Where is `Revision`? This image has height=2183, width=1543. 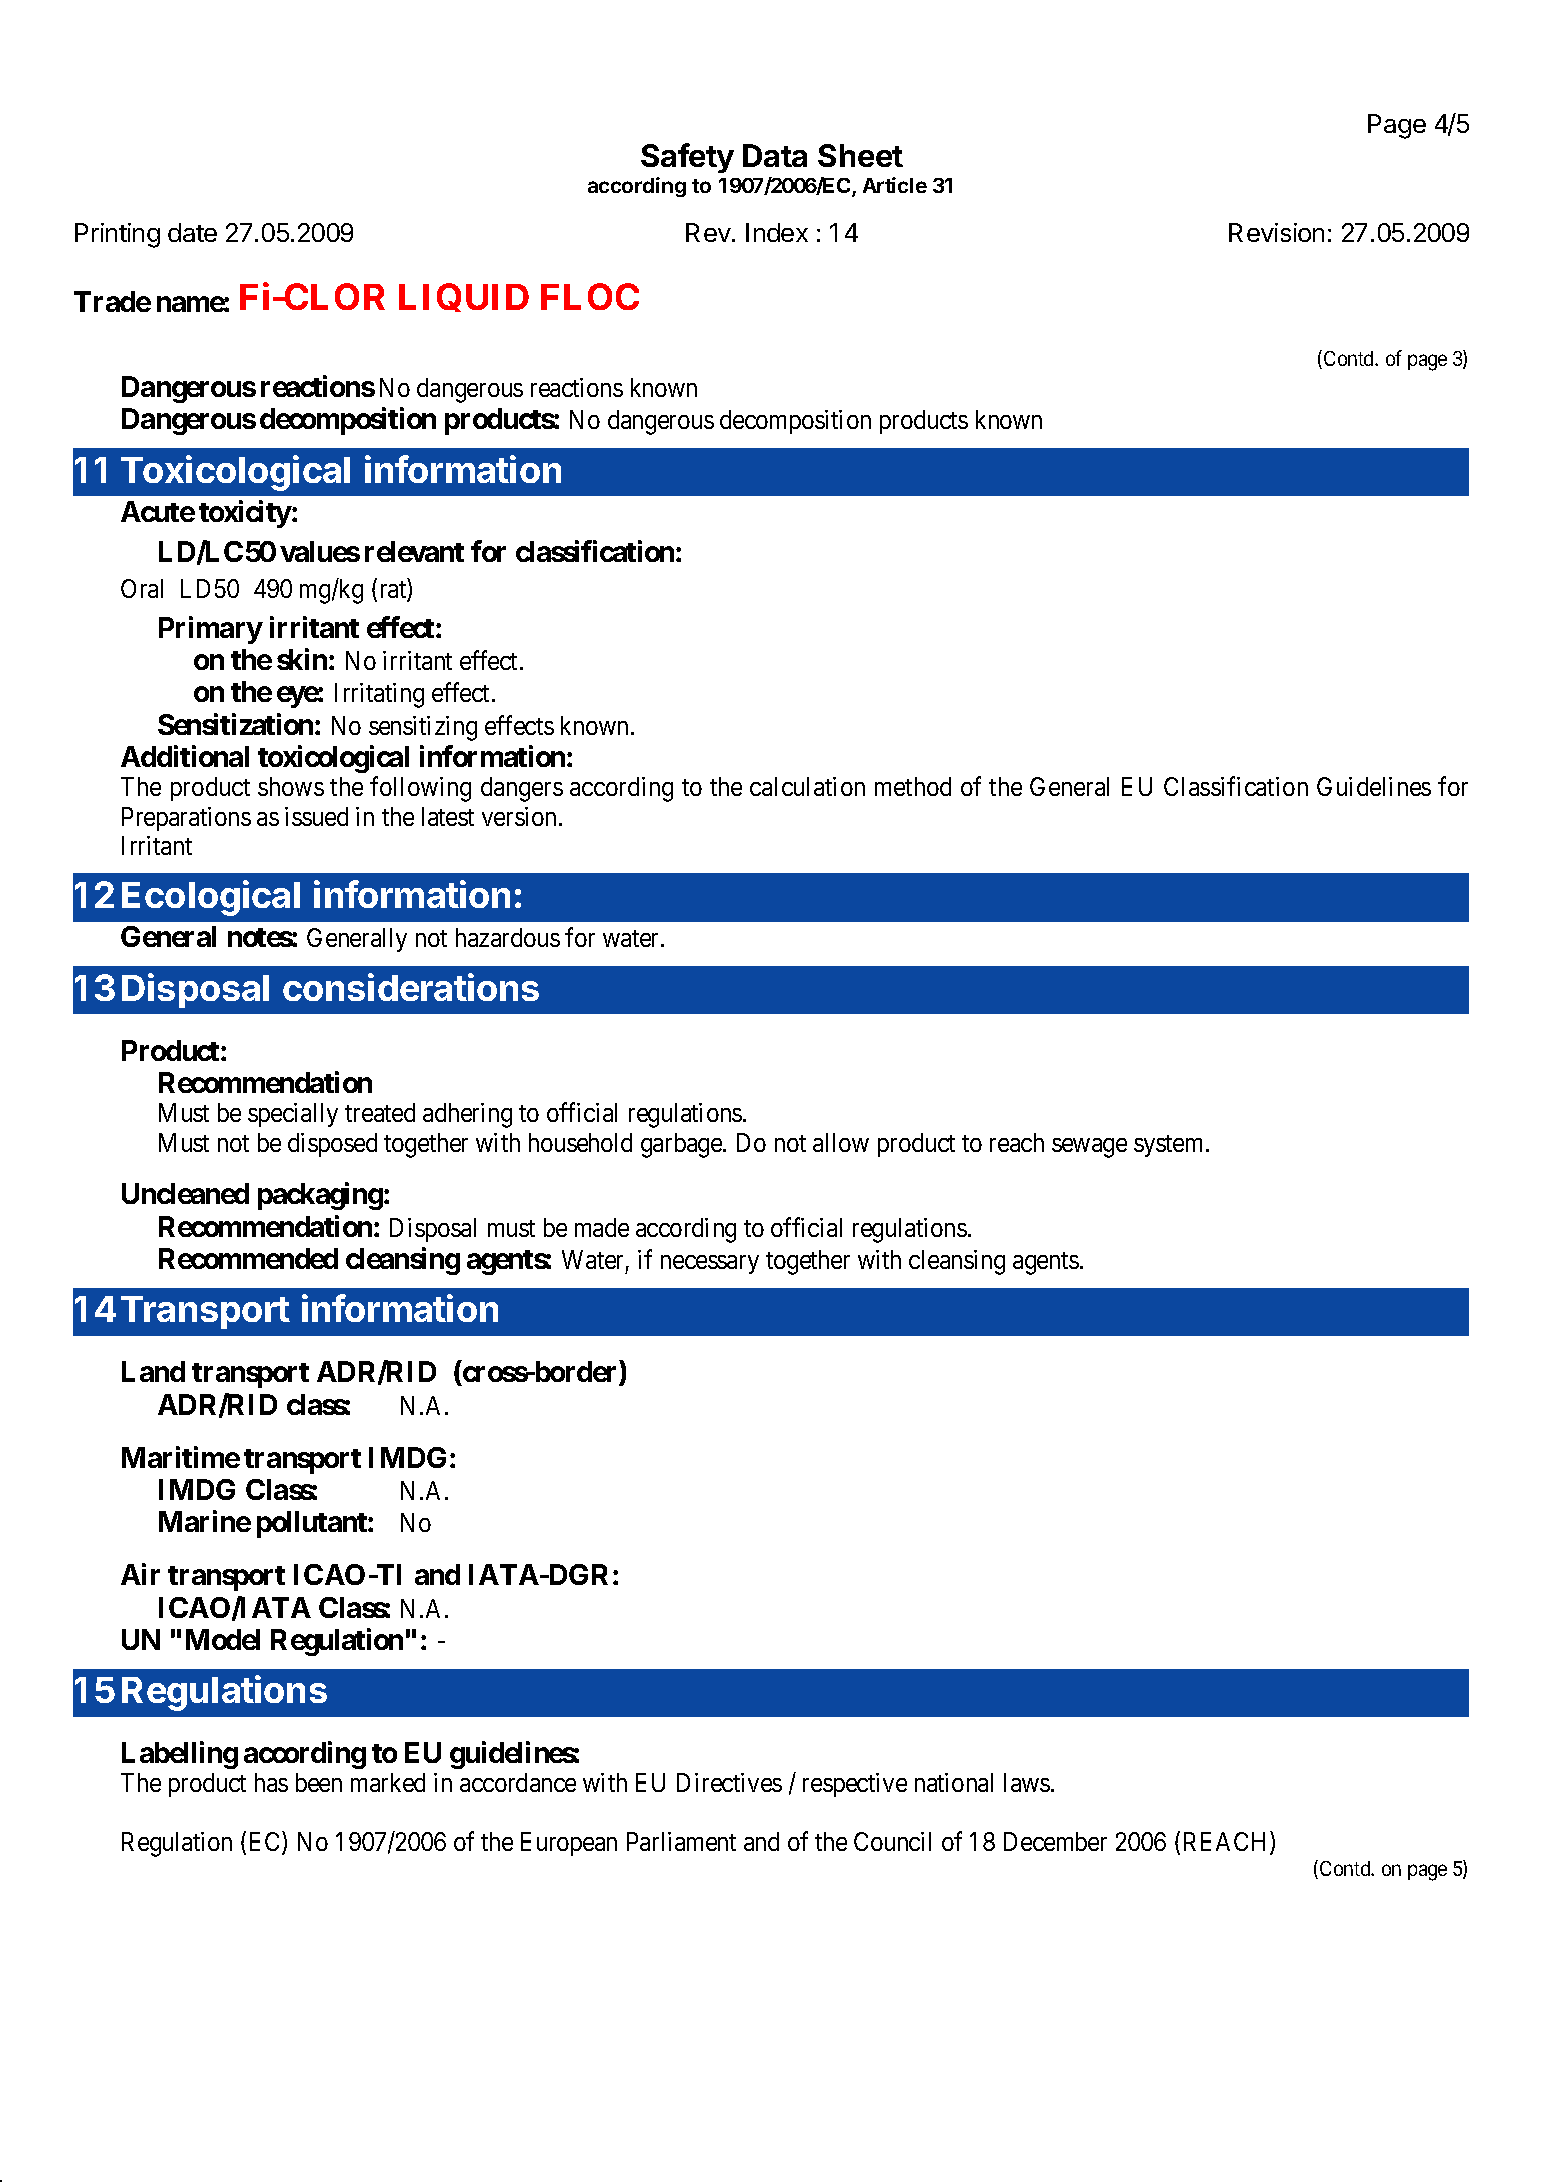
Revision is located at coordinates (1276, 232).
